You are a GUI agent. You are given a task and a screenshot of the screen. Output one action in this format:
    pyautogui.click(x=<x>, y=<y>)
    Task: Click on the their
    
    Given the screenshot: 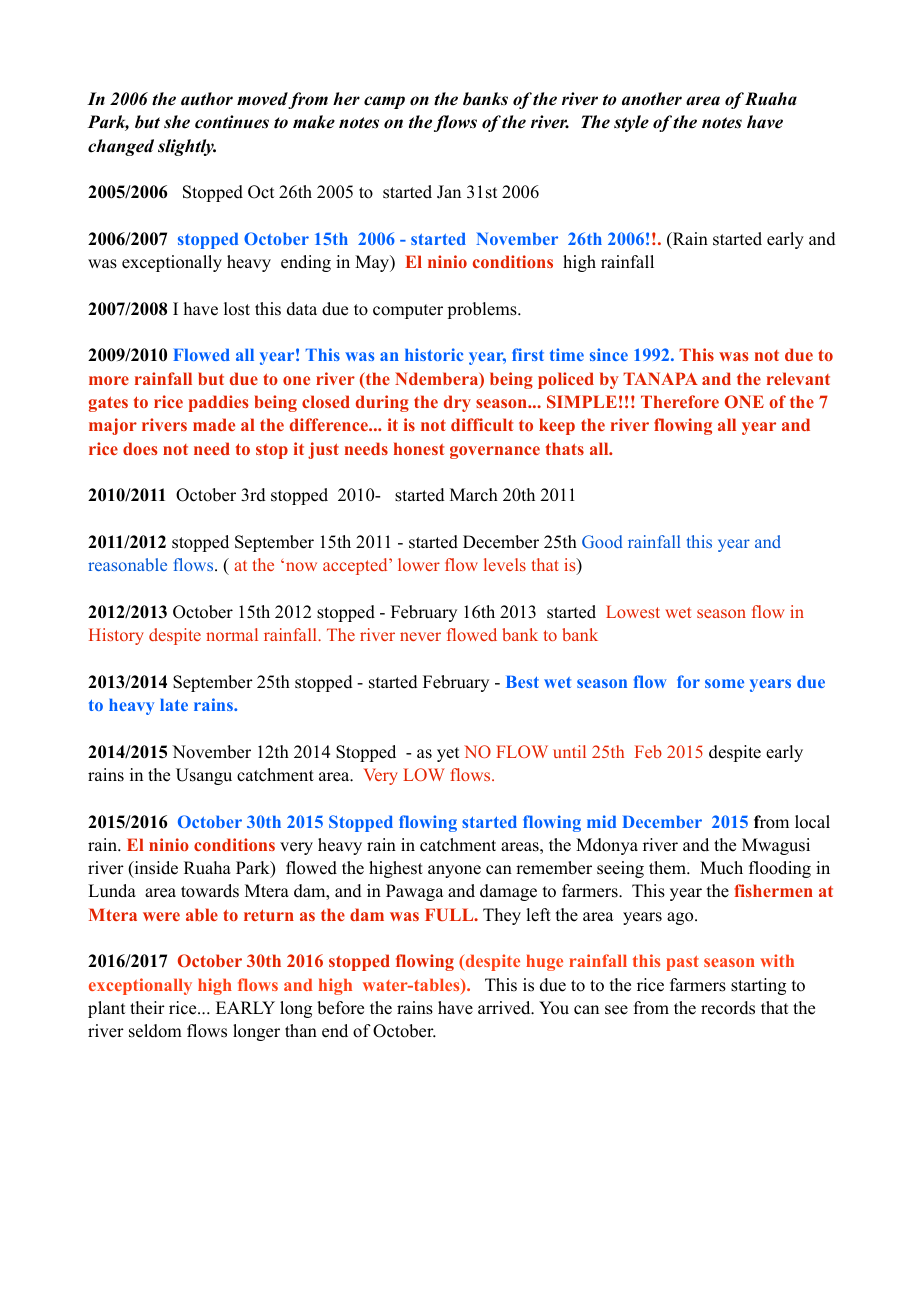 What is the action you would take?
    pyautogui.click(x=147, y=1008)
